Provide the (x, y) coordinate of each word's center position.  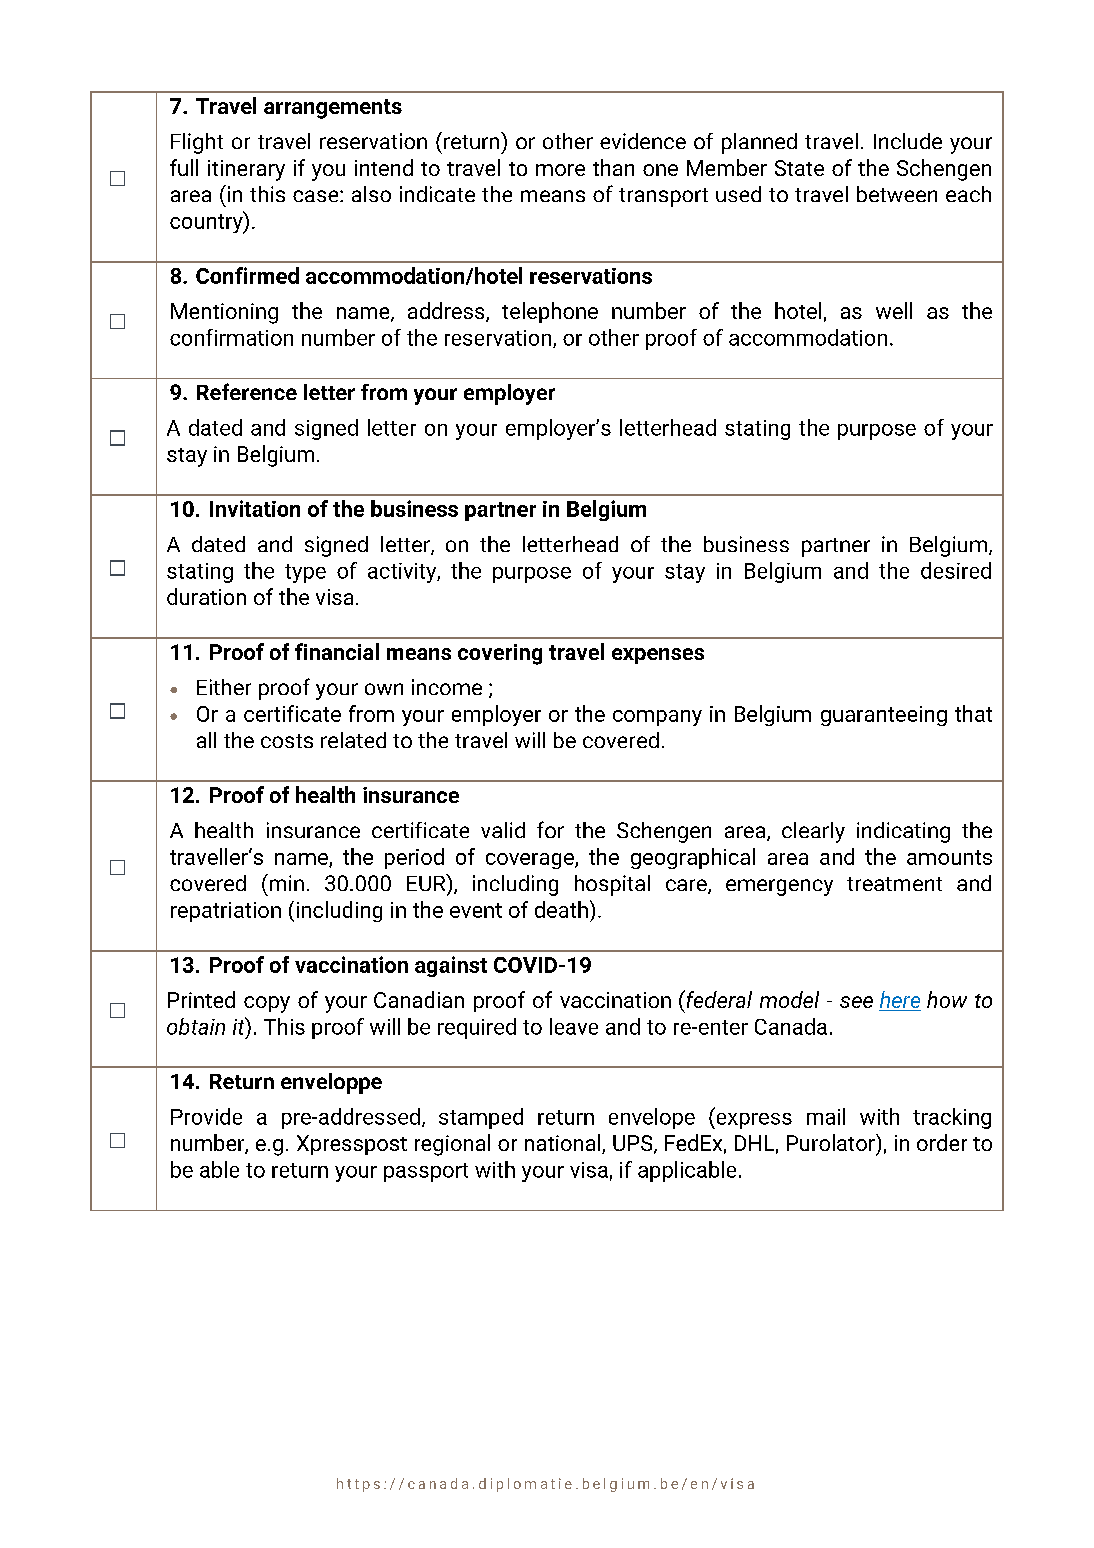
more (560, 170)
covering (500, 654)
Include (908, 141)
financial (337, 651)
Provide (206, 1116)
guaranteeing (884, 716)
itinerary (246, 170)
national (564, 1144)
